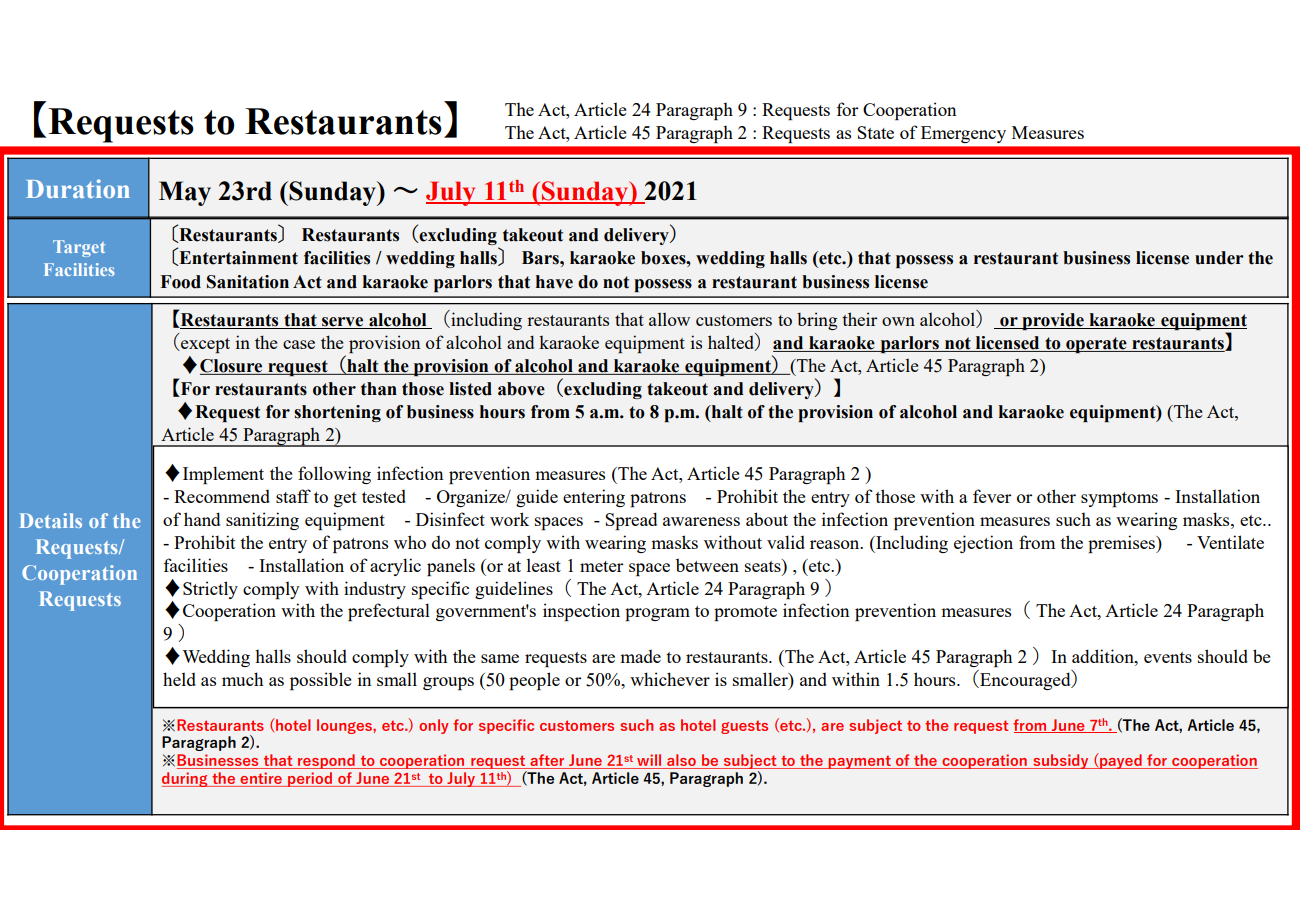  Describe the element at coordinates (1119, 499) in the screenshot. I see `symptoms` at that location.
